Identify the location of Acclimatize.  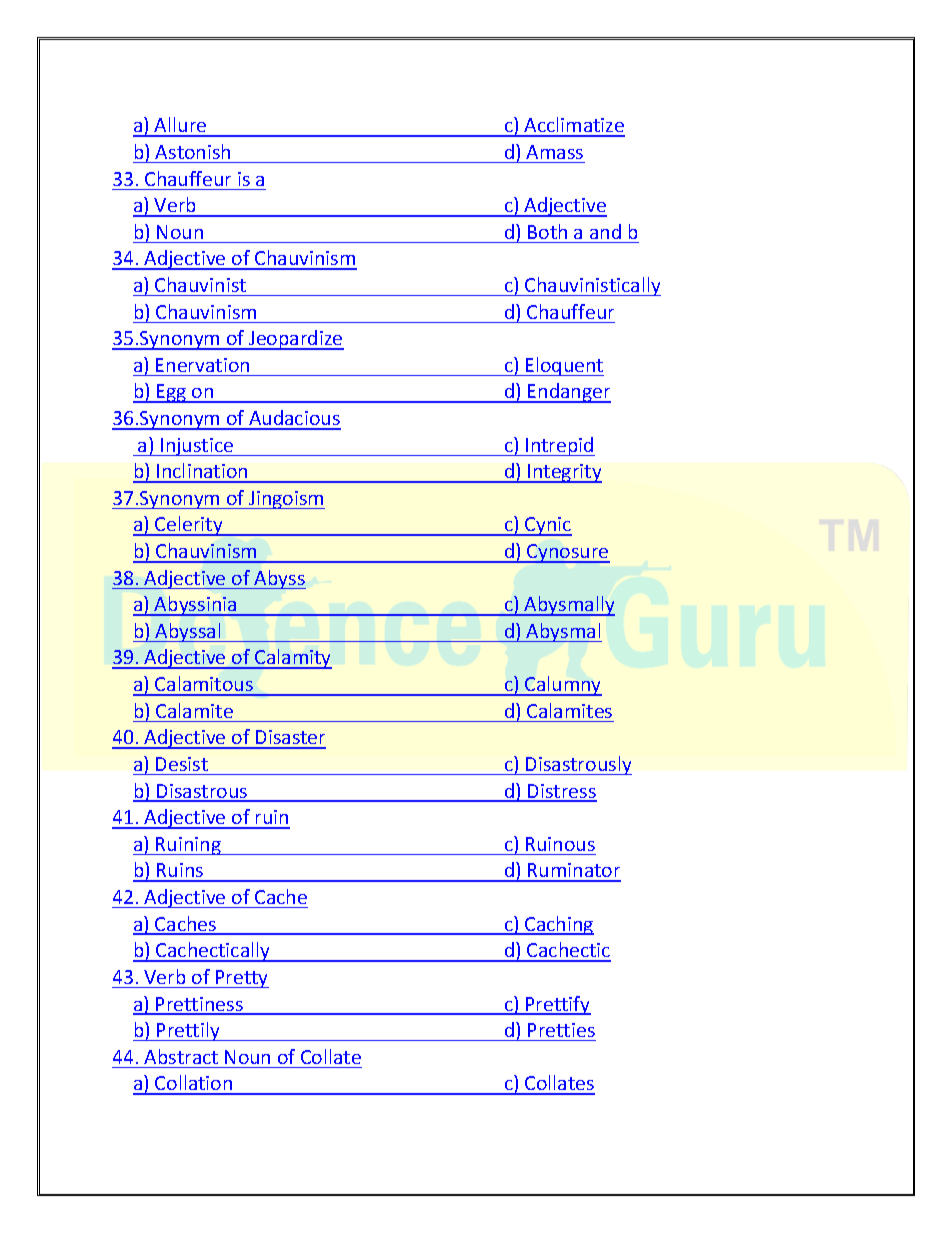
(574, 126).
